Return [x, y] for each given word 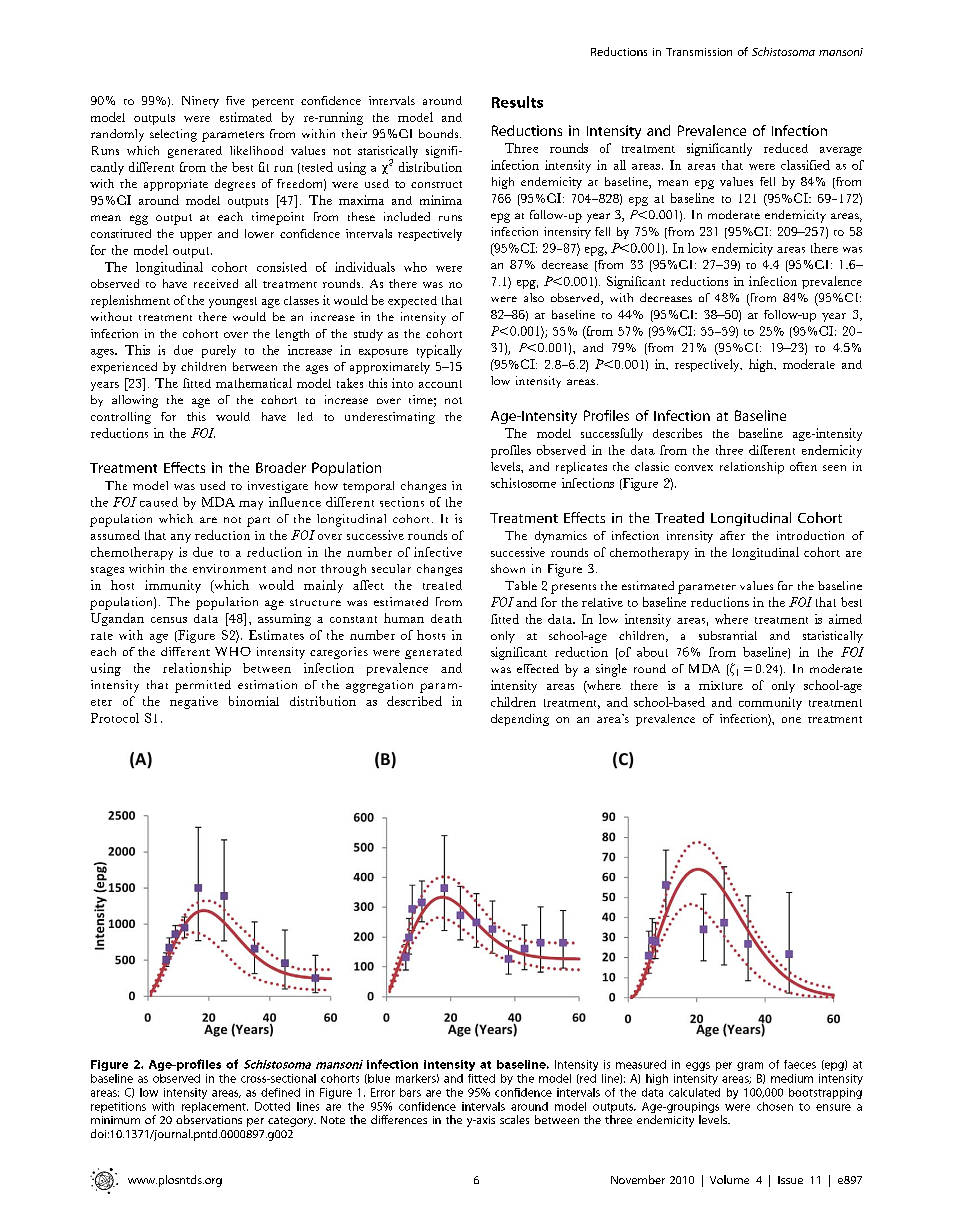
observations [209, 1119]
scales [514, 1119]
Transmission [699, 52]
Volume [729, 1179]
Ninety [200, 102]
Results [517, 102]
